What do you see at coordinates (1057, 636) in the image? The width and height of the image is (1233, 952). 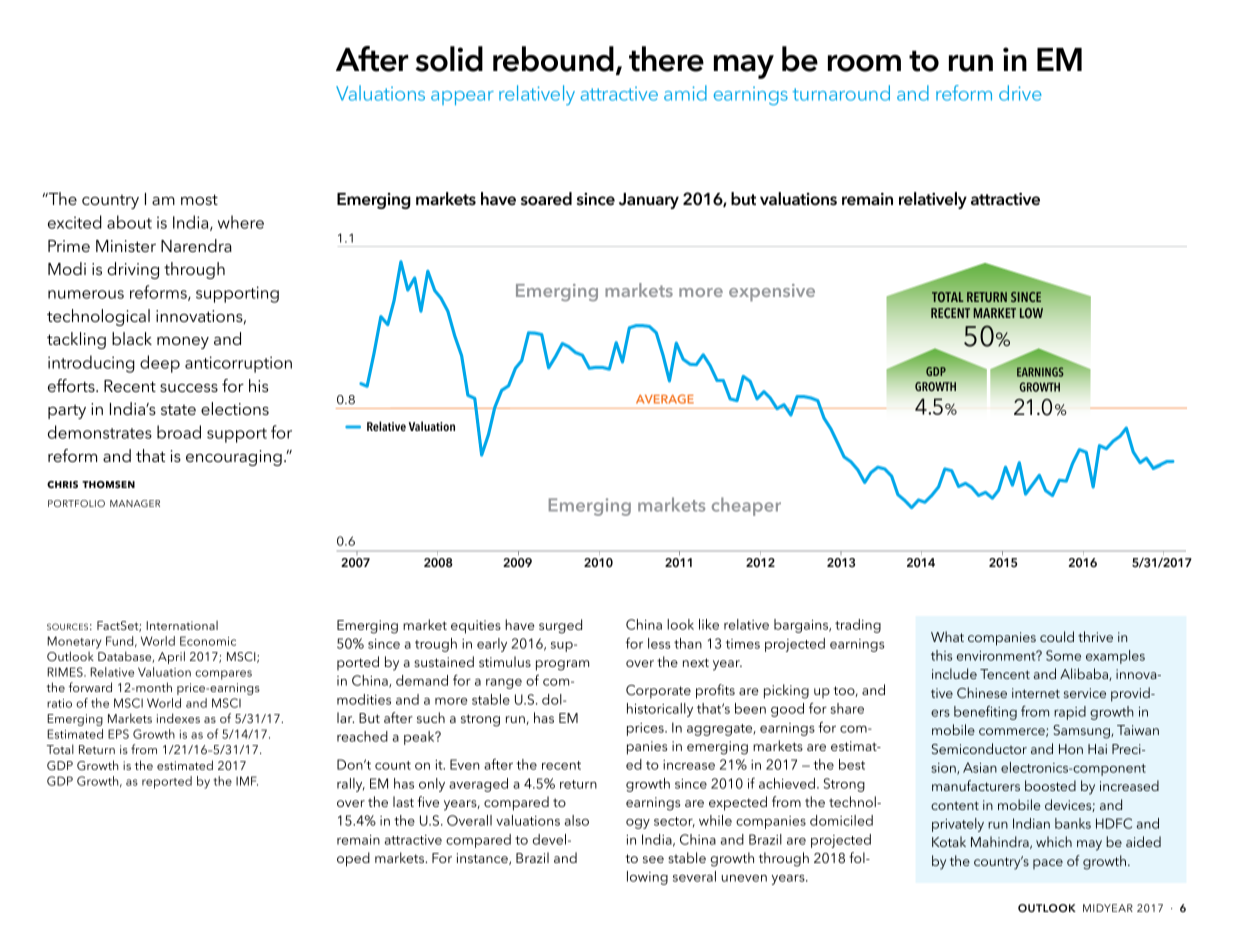 I see `could` at bounding box center [1057, 636].
